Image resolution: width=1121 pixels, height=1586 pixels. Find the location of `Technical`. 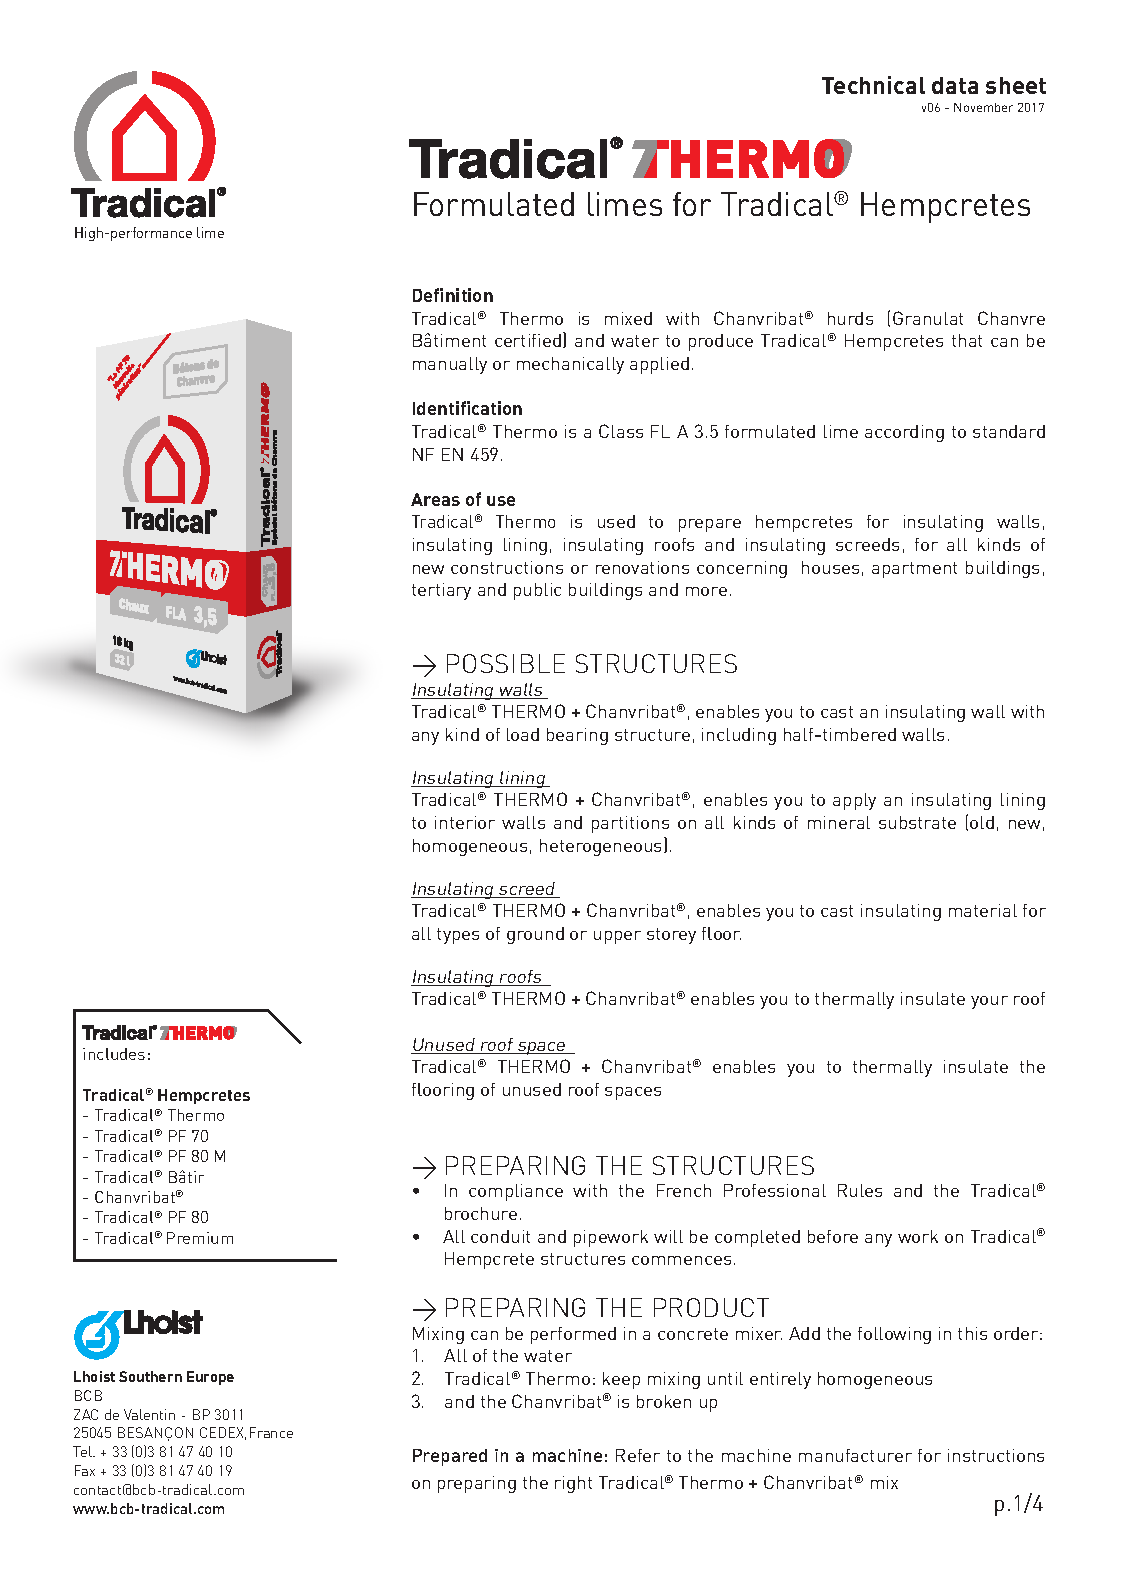

Technical is located at coordinates (873, 85).
